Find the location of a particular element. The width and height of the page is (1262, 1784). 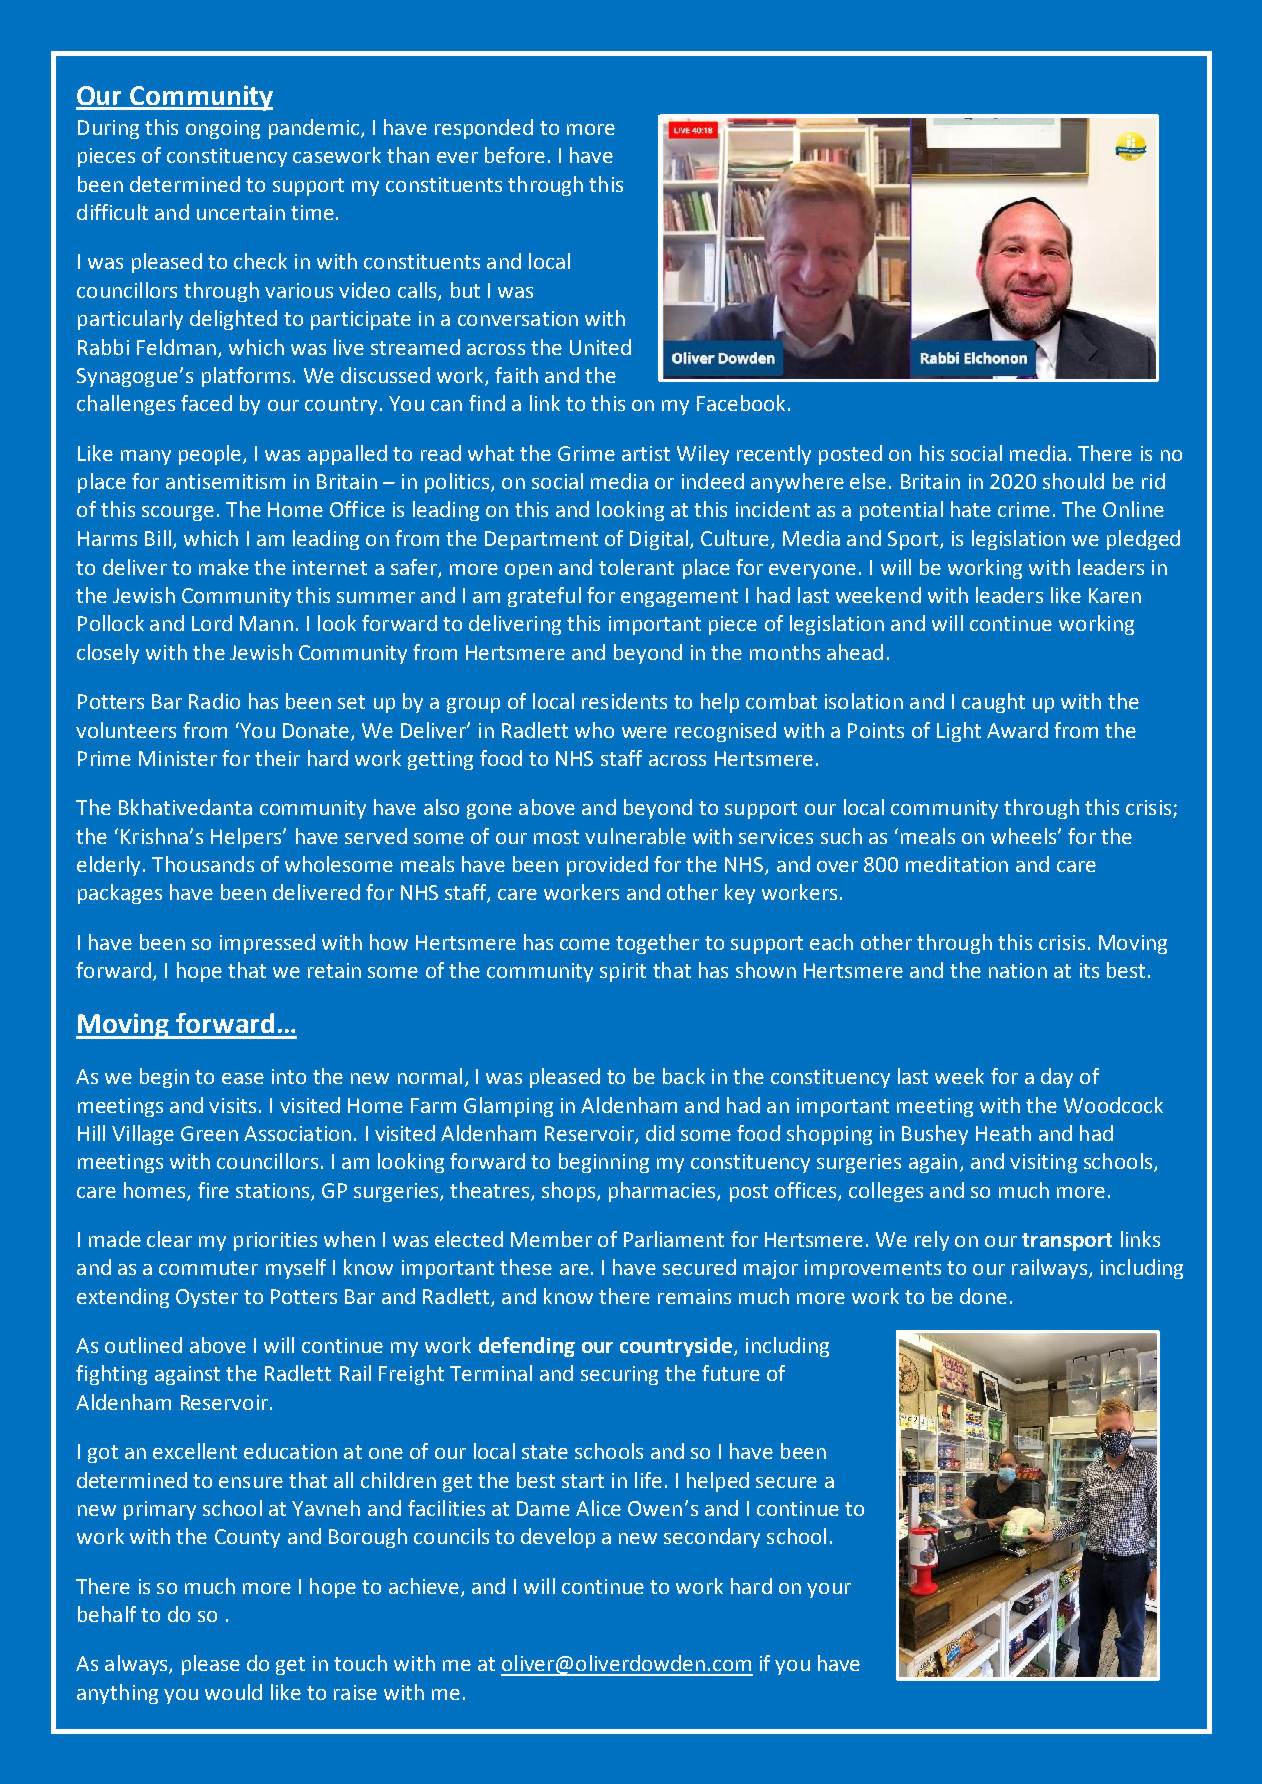

your is located at coordinates (829, 1590).
